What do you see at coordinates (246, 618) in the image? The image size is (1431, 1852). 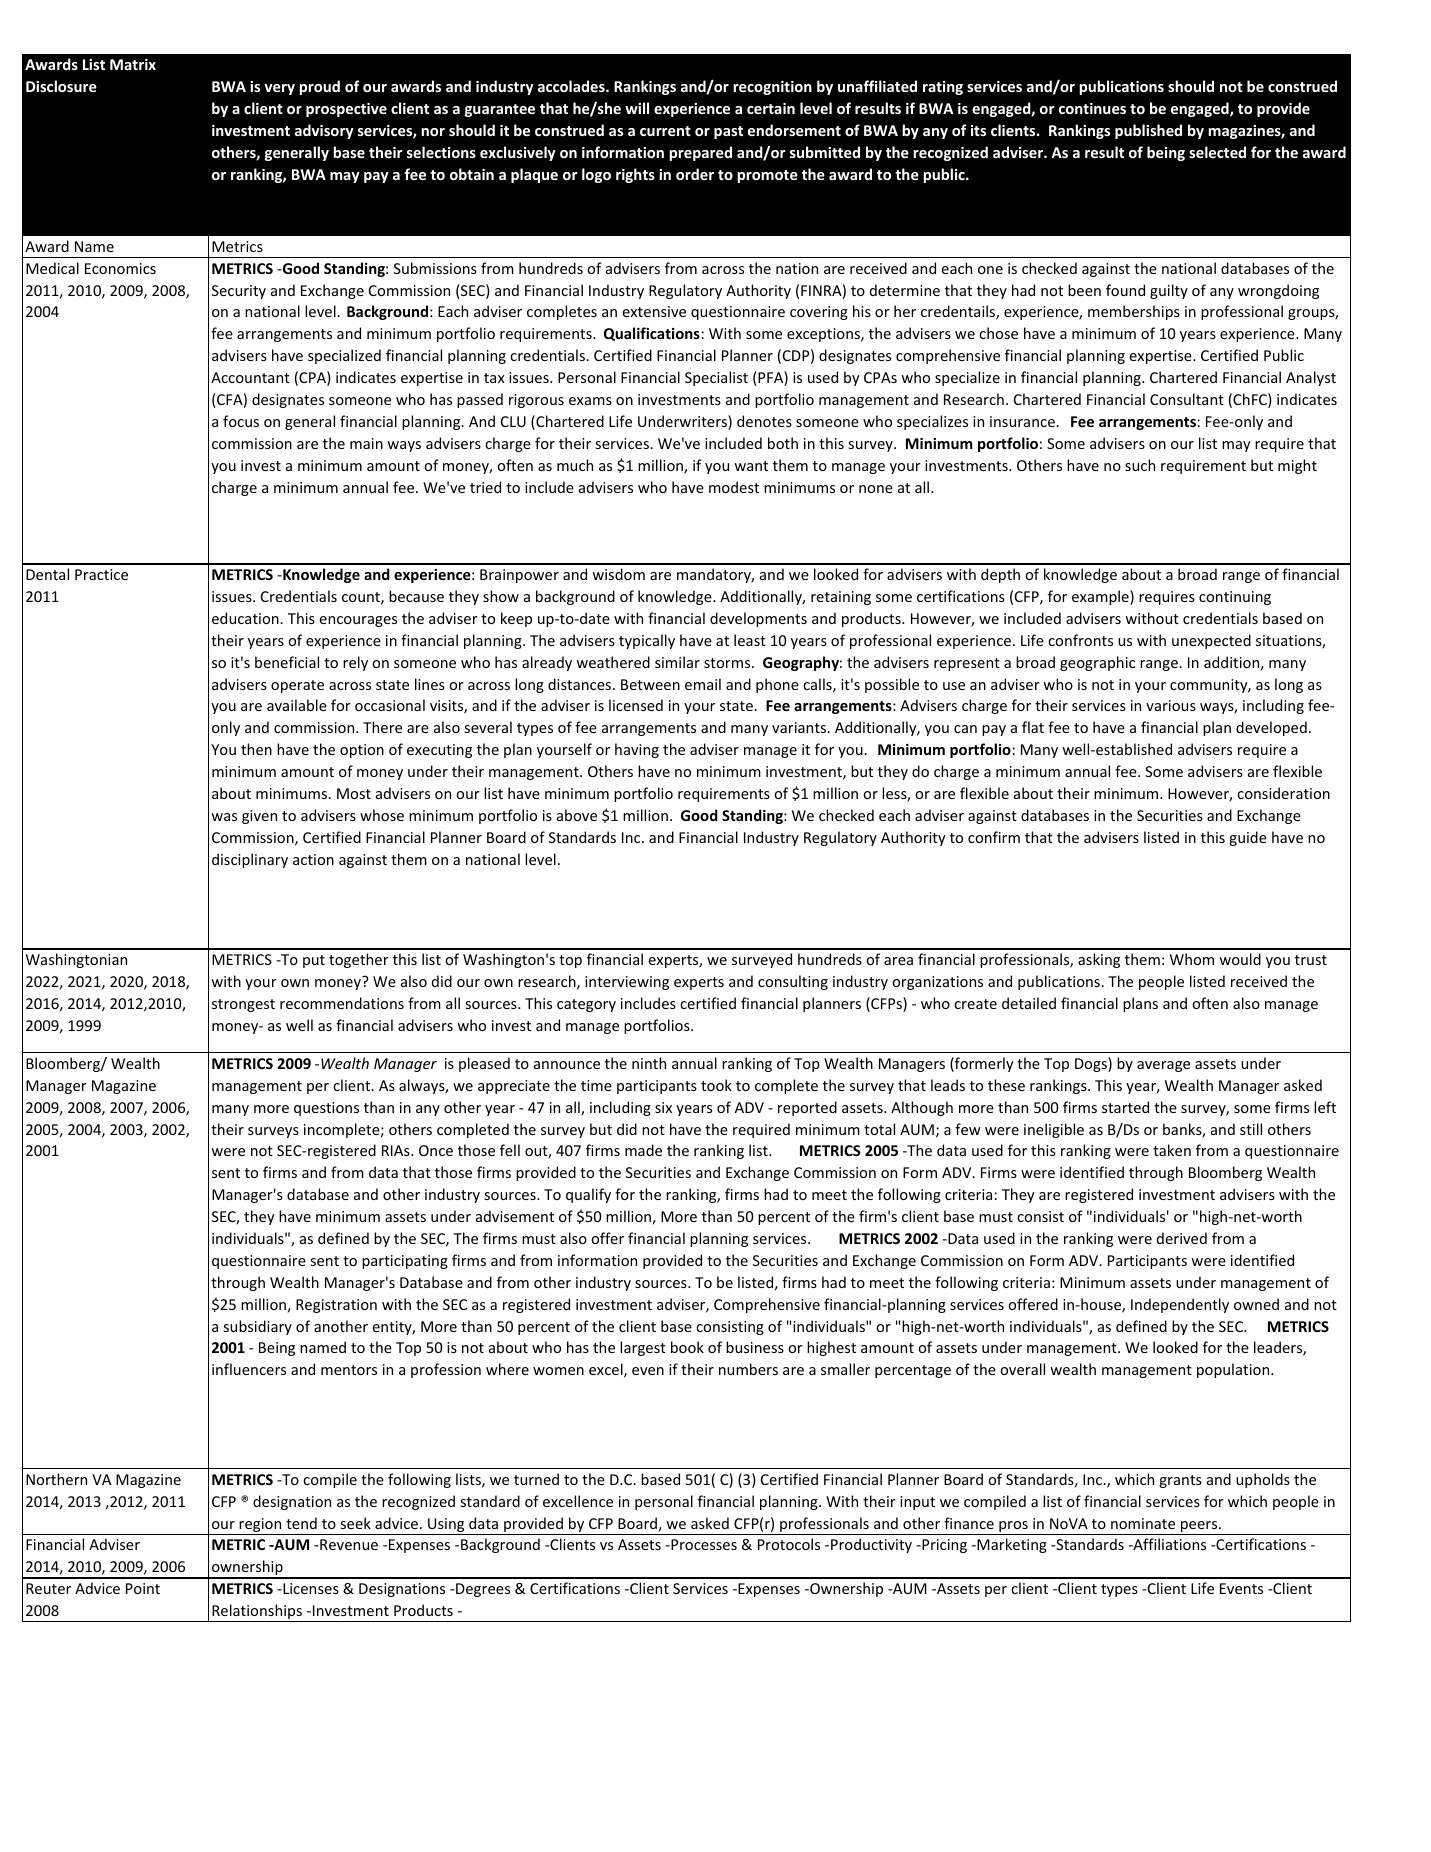 I see `education` at bounding box center [246, 618].
